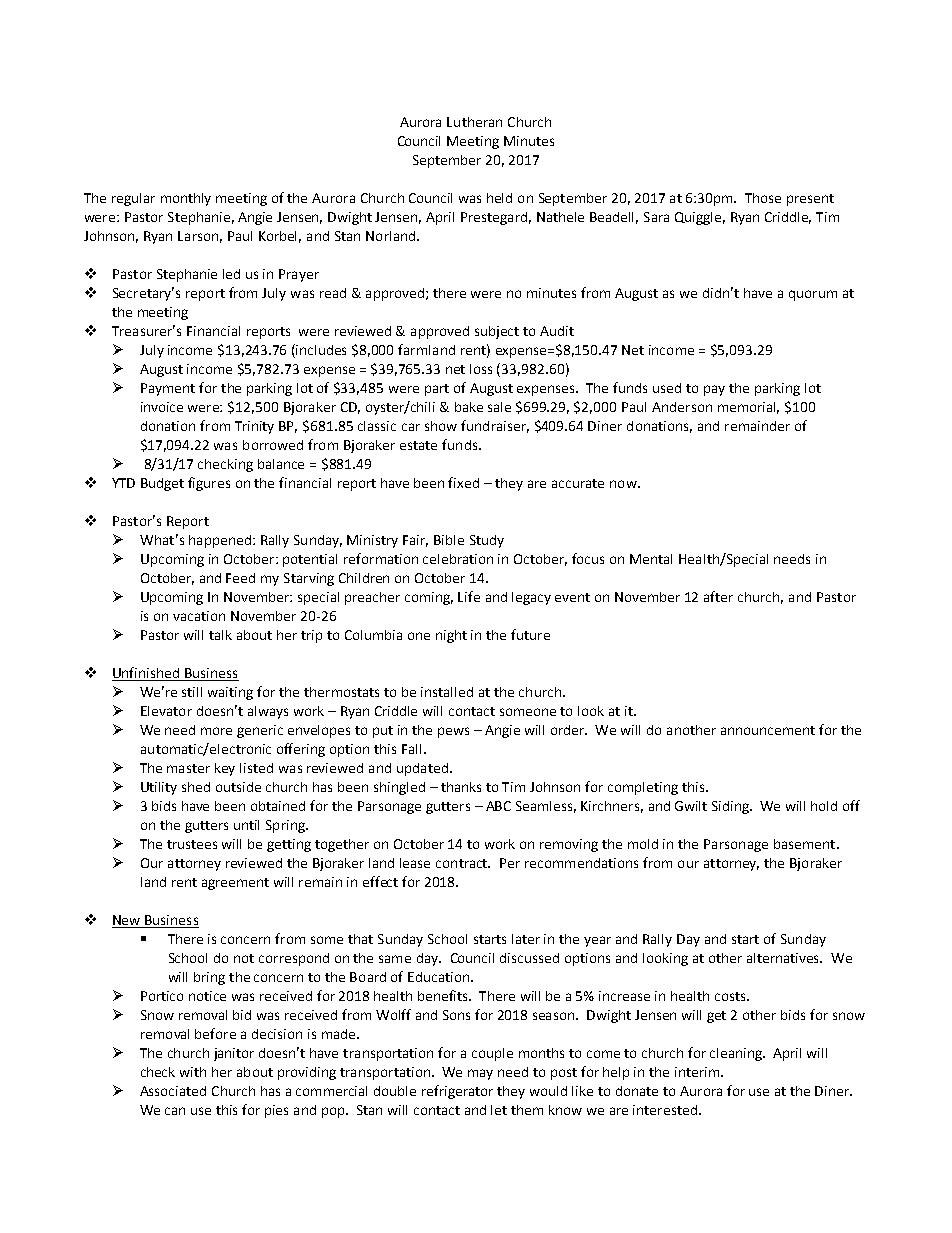 The image size is (952, 1233). What do you see at coordinates (763, 198) in the screenshot?
I see `Those` at bounding box center [763, 198].
